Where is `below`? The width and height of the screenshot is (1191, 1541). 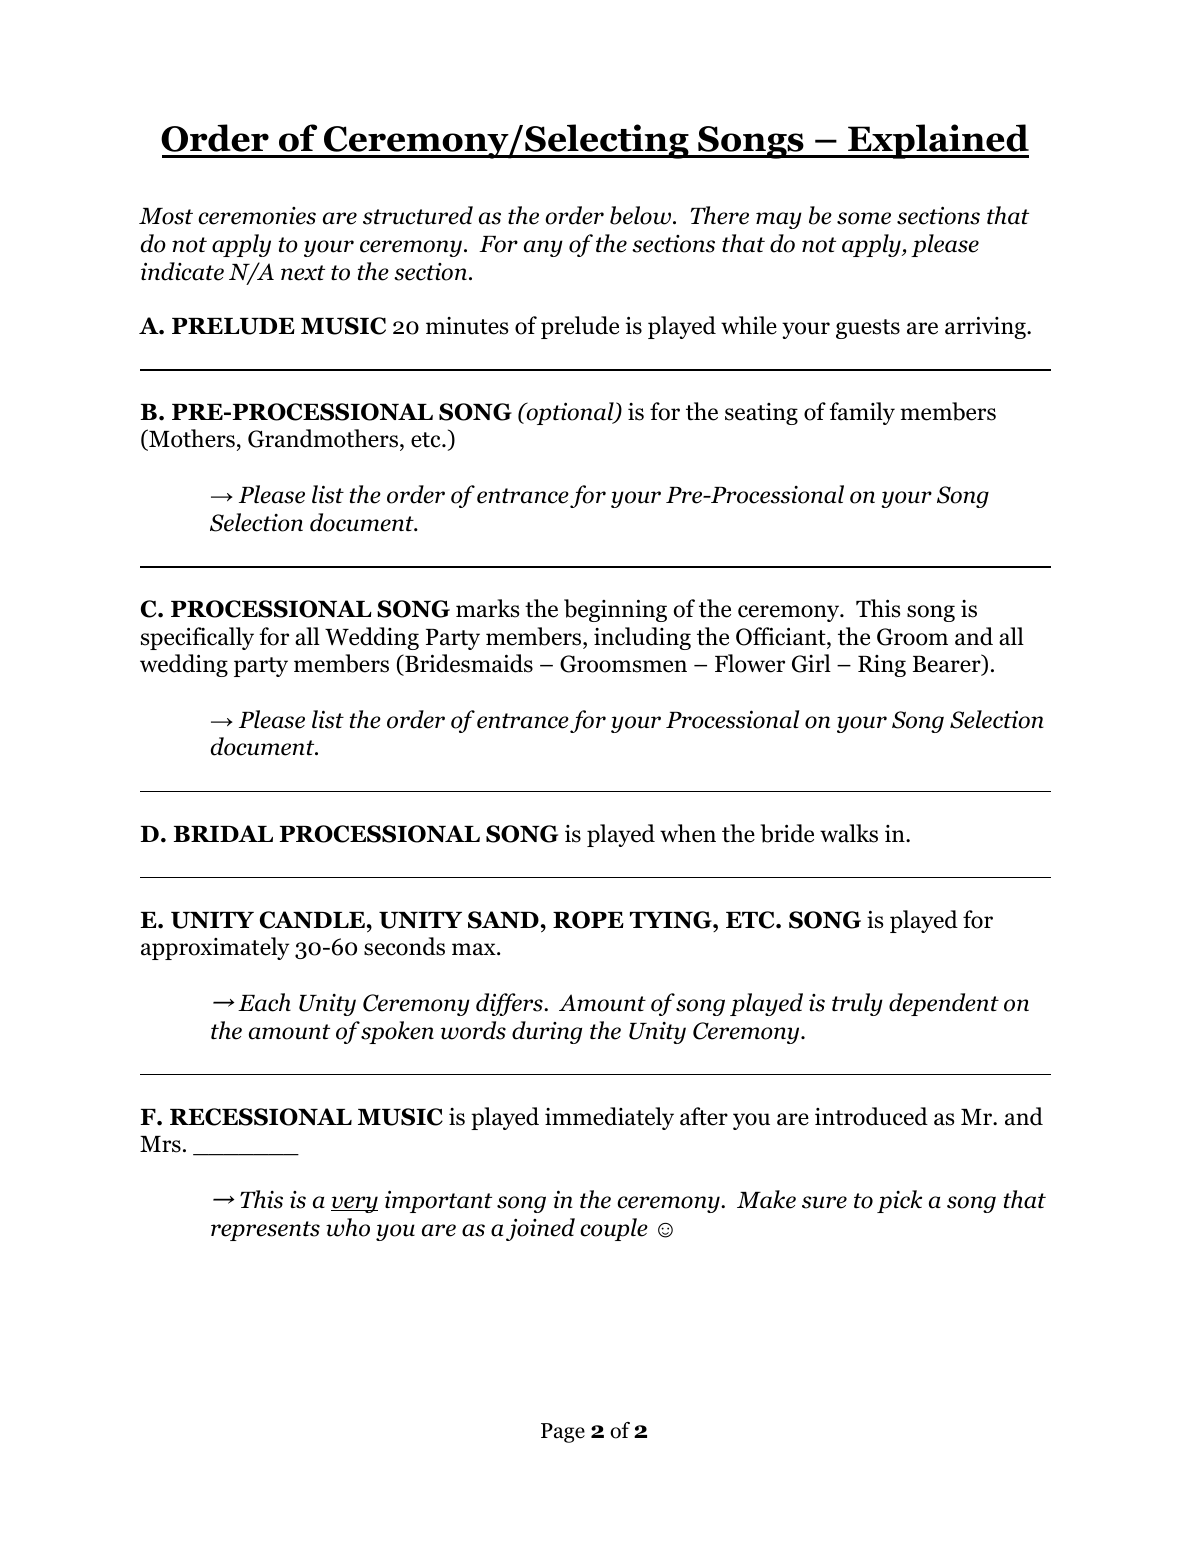
below is located at coordinates (640, 215).
